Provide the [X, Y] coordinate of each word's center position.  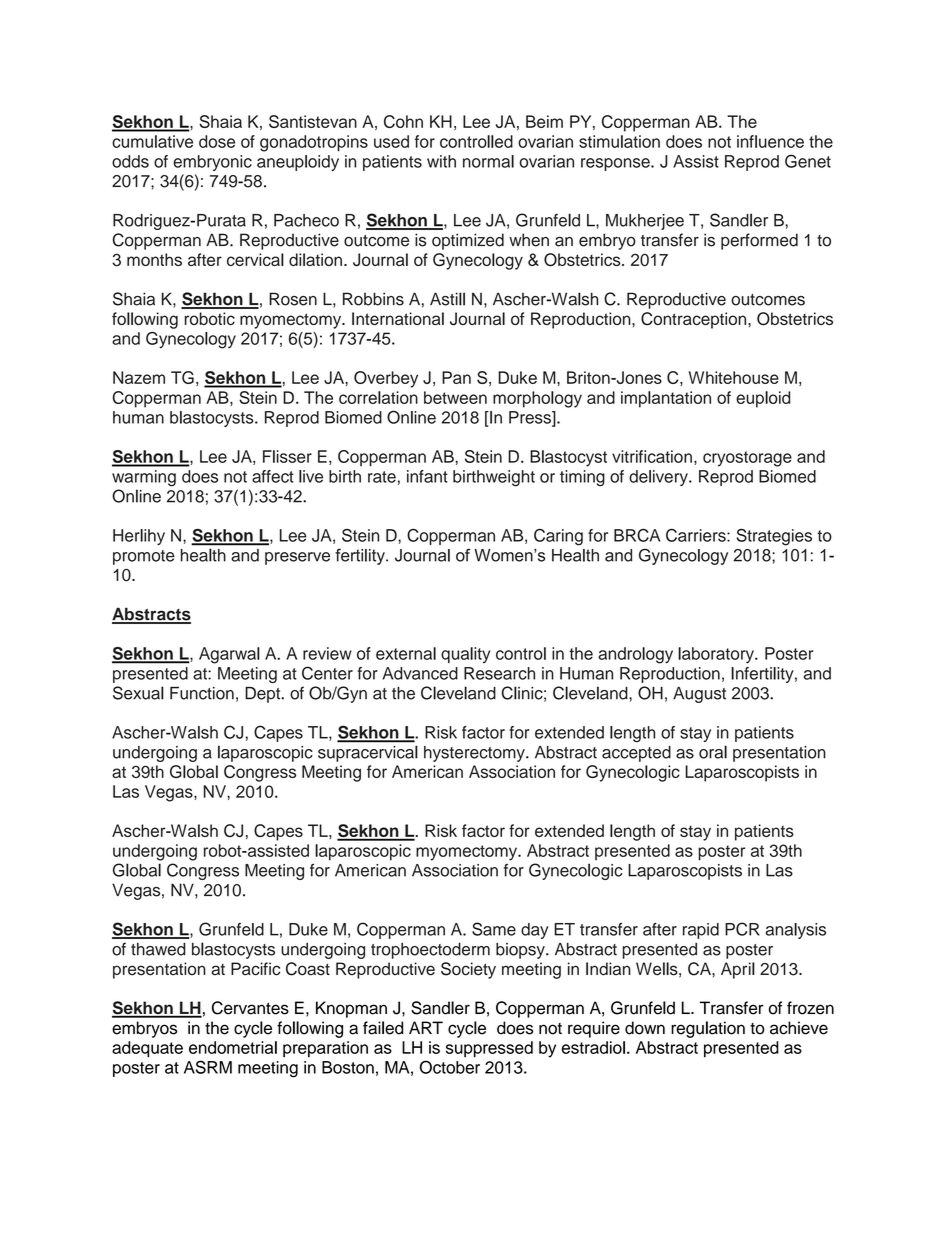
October [450, 1067]
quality [465, 655]
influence [770, 141]
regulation [708, 1029]
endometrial [233, 1047]
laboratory [717, 655]
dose [217, 141]
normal [488, 161]
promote [144, 557]
